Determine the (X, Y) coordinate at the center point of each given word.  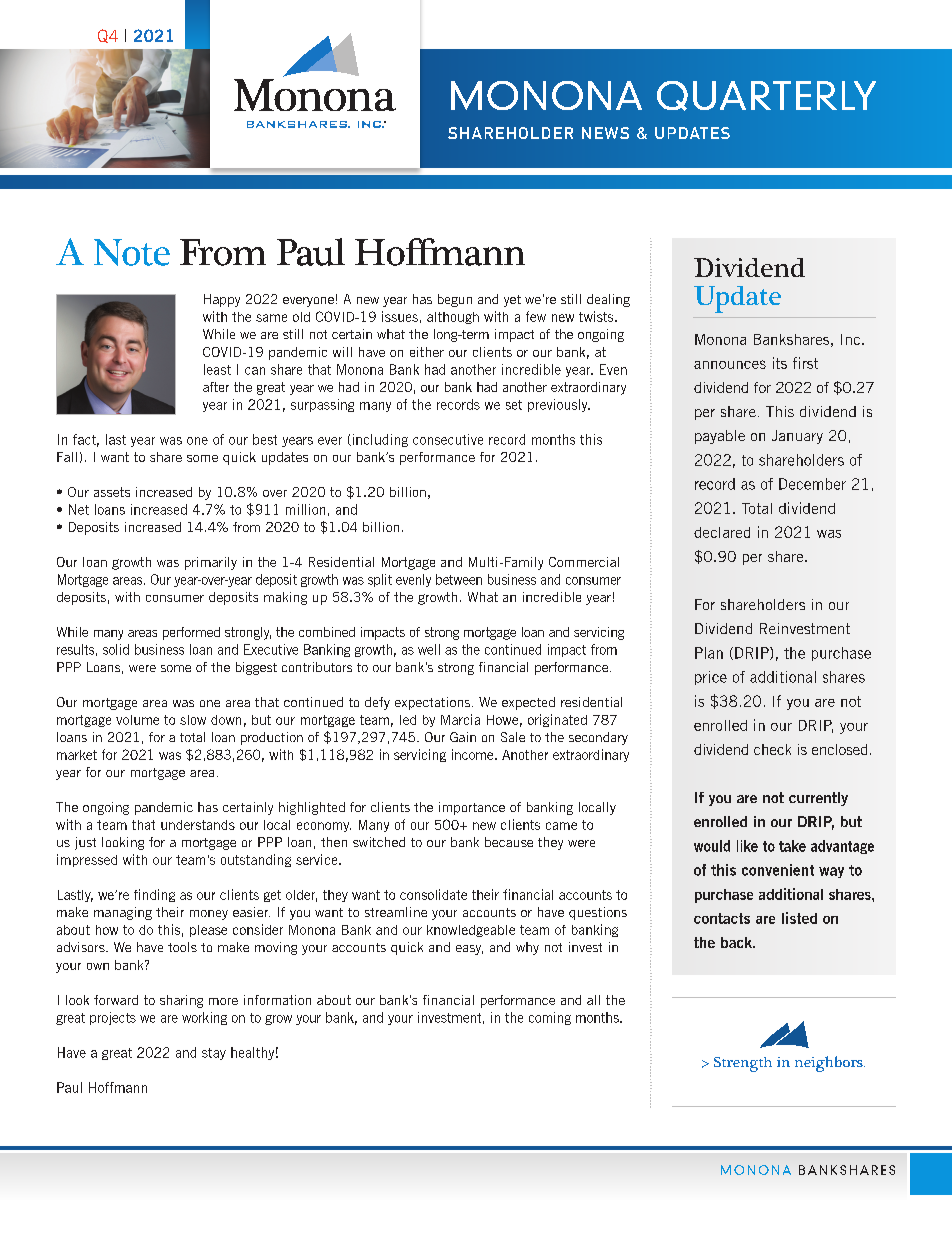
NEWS (605, 133)
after (216, 387)
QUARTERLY (766, 96)
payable (720, 437)
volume (137, 720)
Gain (463, 737)
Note (132, 252)
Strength (743, 1064)
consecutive (448, 439)
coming (550, 1018)
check (772, 749)
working (204, 1018)
